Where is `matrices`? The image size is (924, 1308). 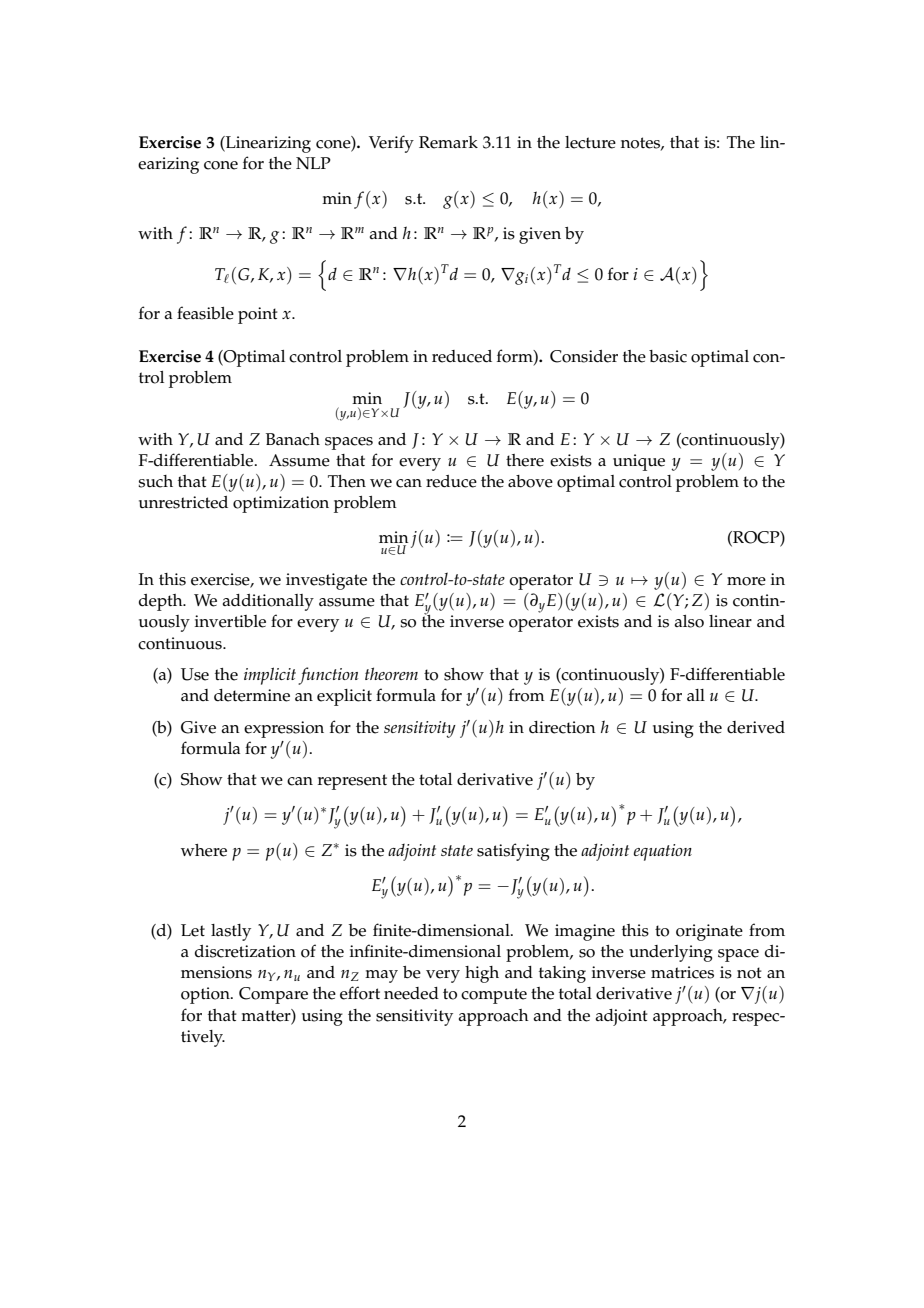
matrices is located at coordinates (682, 972).
